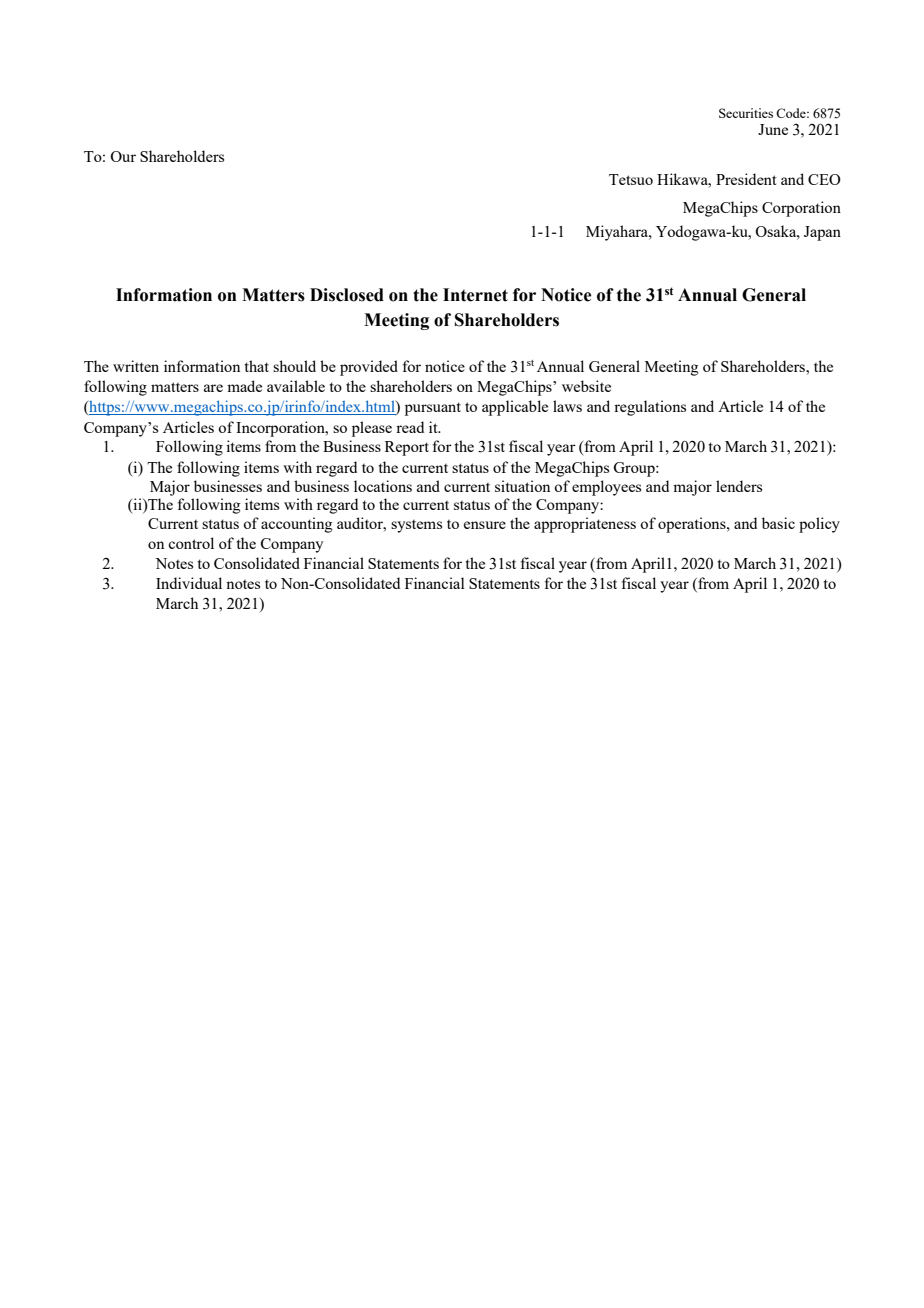 This document has width=924, height=1308. What do you see at coordinates (433, 409) in the document?
I see `pursuant` at bounding box center [433, 409].
